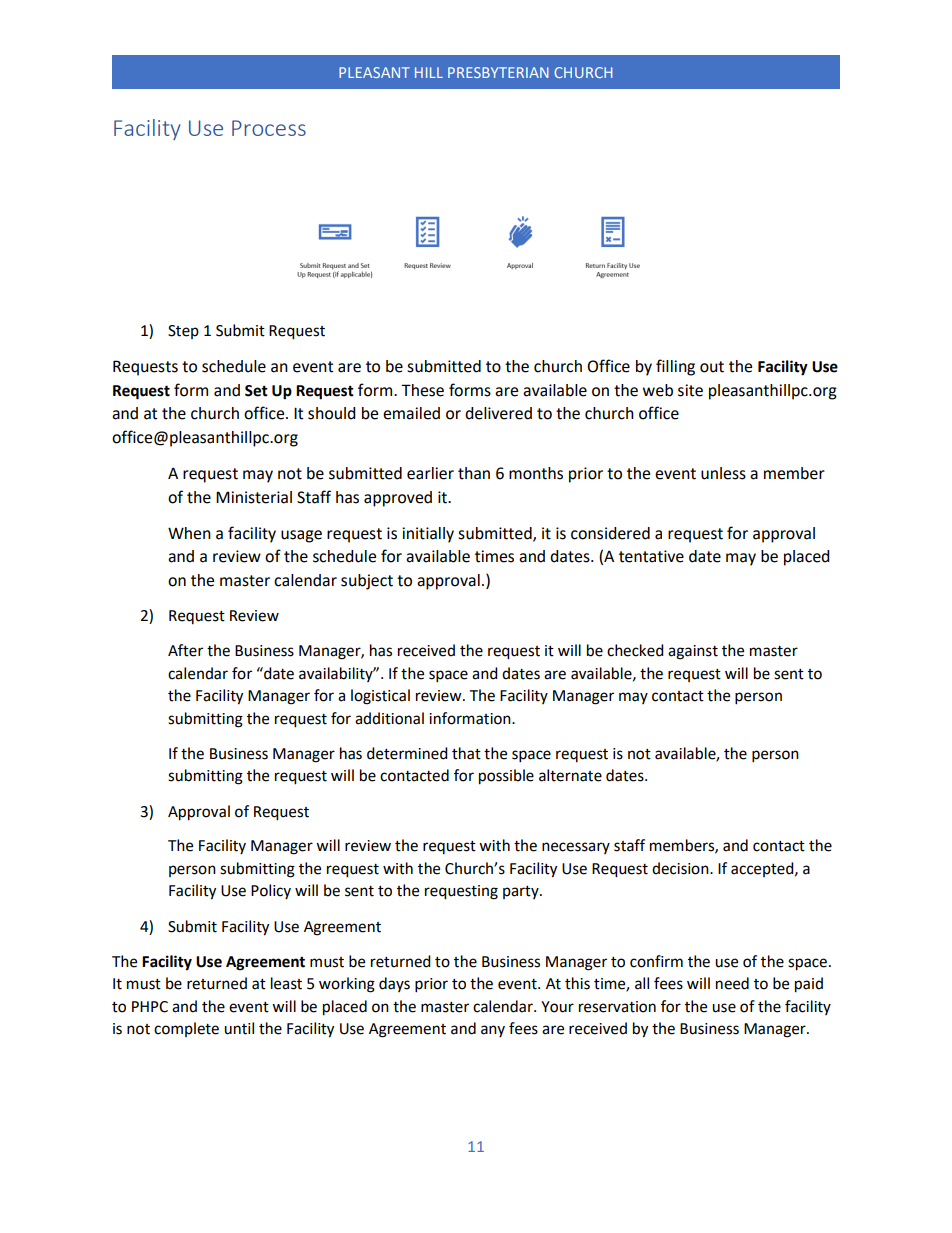  I want to click on Step, so click(183, 332).
